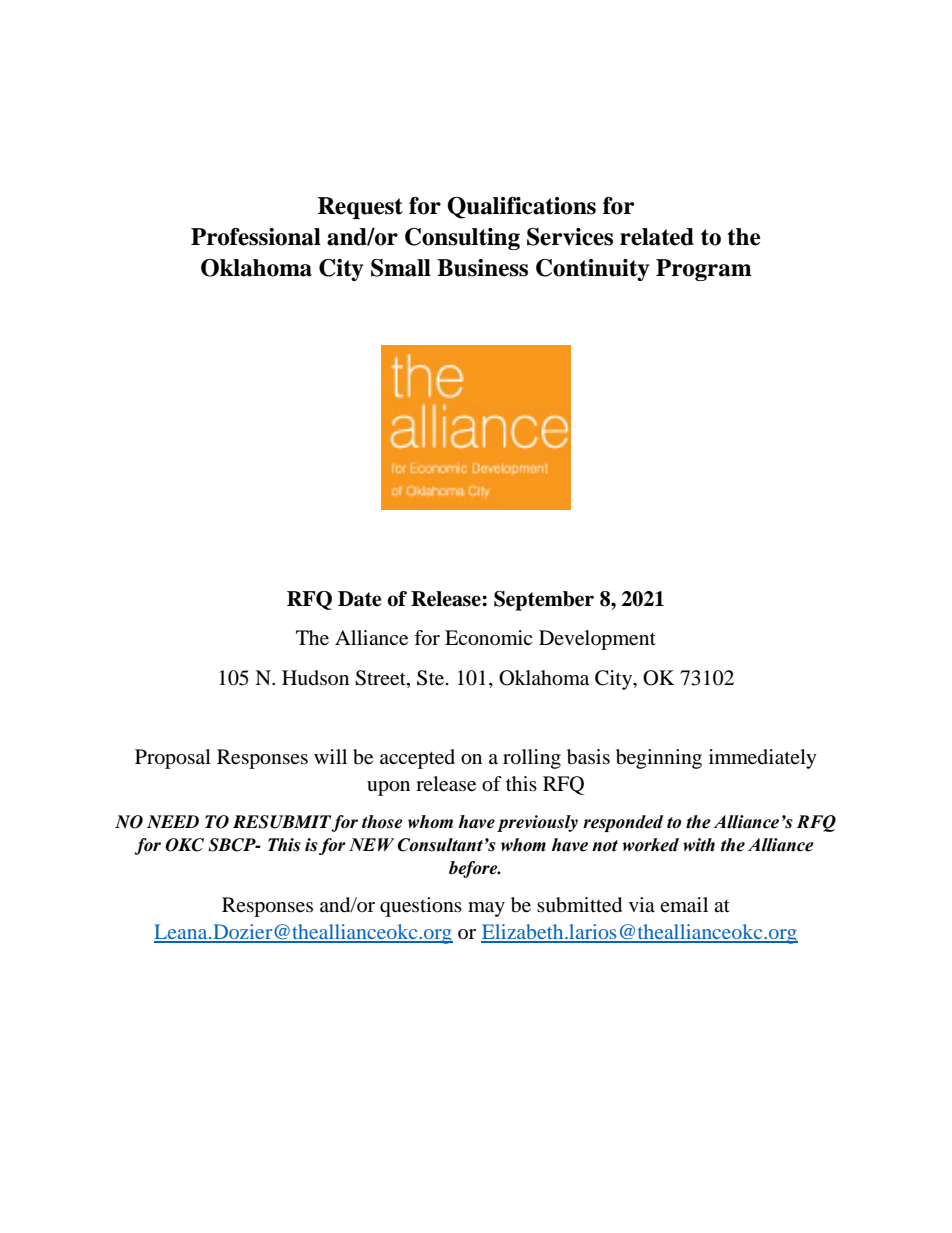 The image size is (952, 1233). Describe the element at coordinates (462, 239) in the page. I see `Consulting` at that location.
